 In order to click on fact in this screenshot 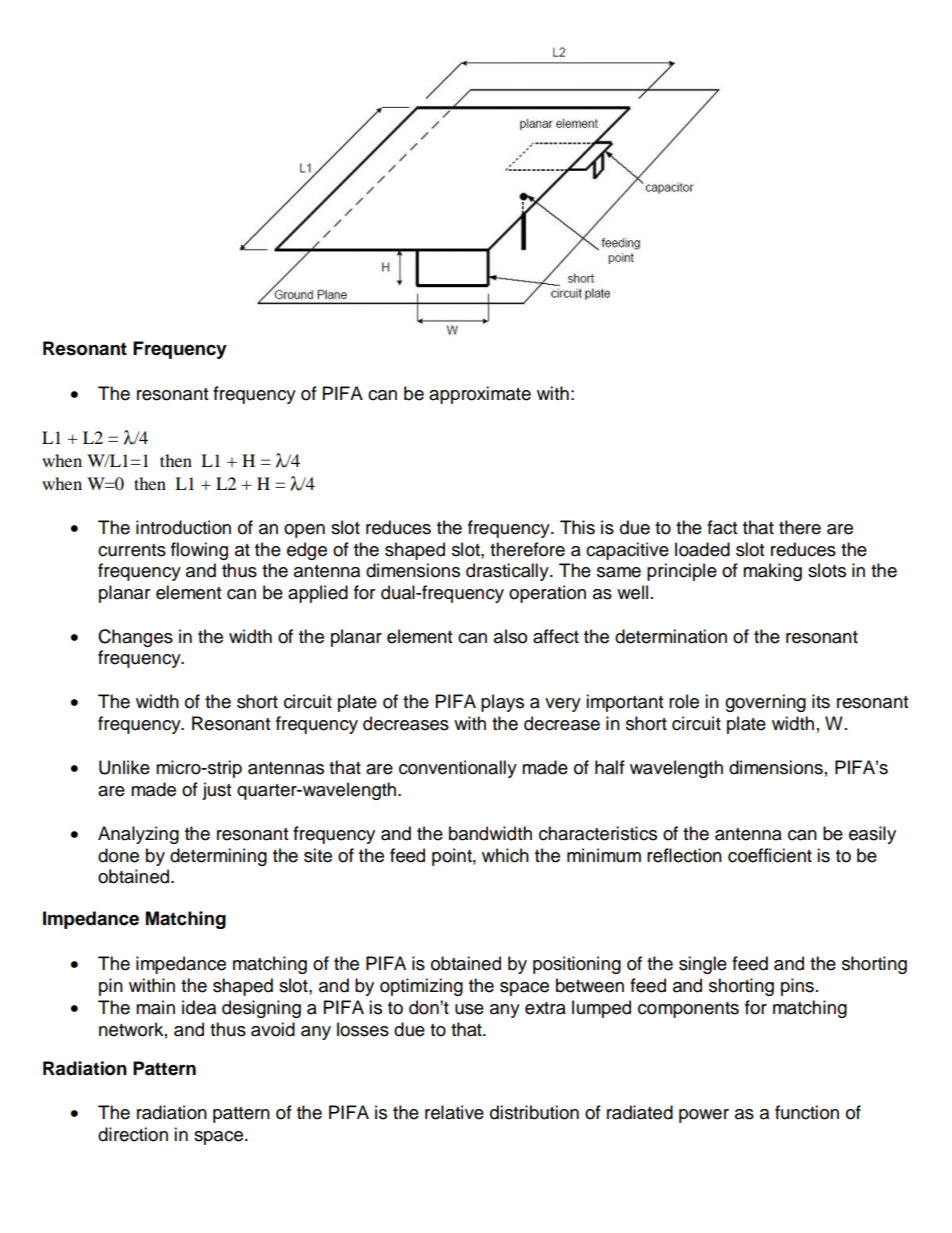, I will do `click(722, 527)`.
